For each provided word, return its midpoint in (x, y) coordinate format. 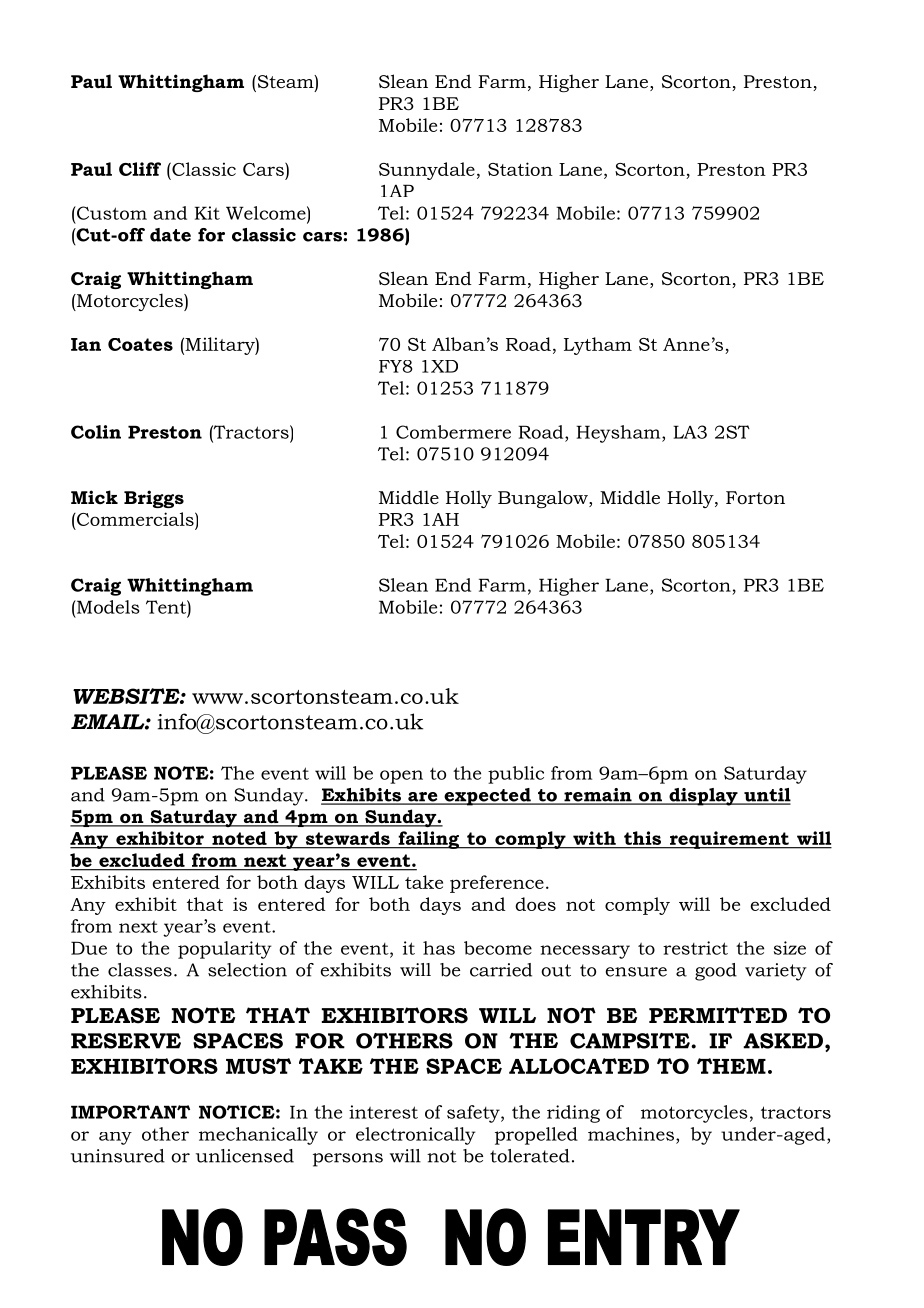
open (401, 777)
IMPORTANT (130, 1112)
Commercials (135, 519)
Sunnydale (427, 171)
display (703, 797)
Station (520, 169)
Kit (207, 213)
